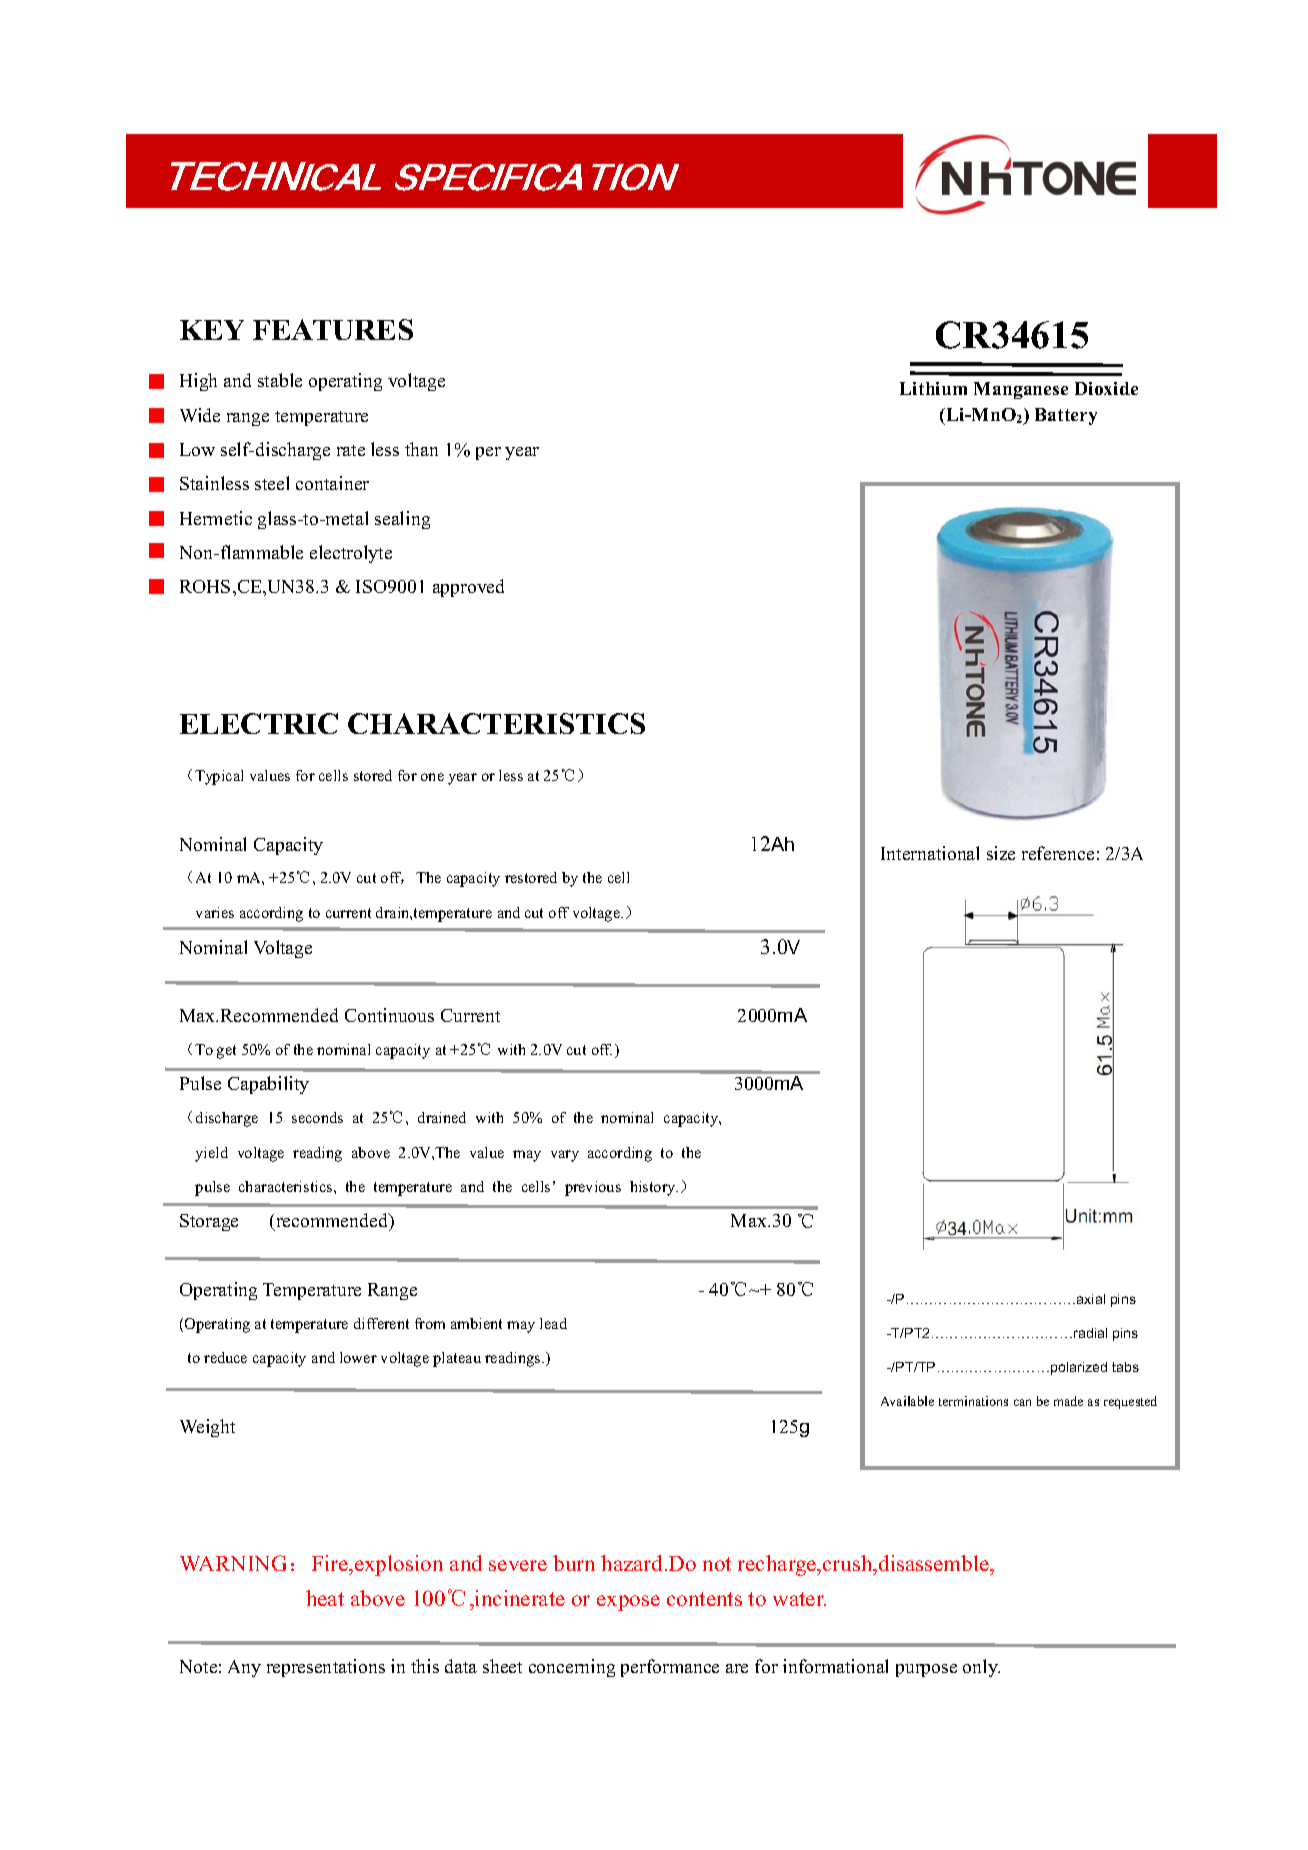  Describe the element at coordinates (1001, 853) in the image. I see `size` at that location.
